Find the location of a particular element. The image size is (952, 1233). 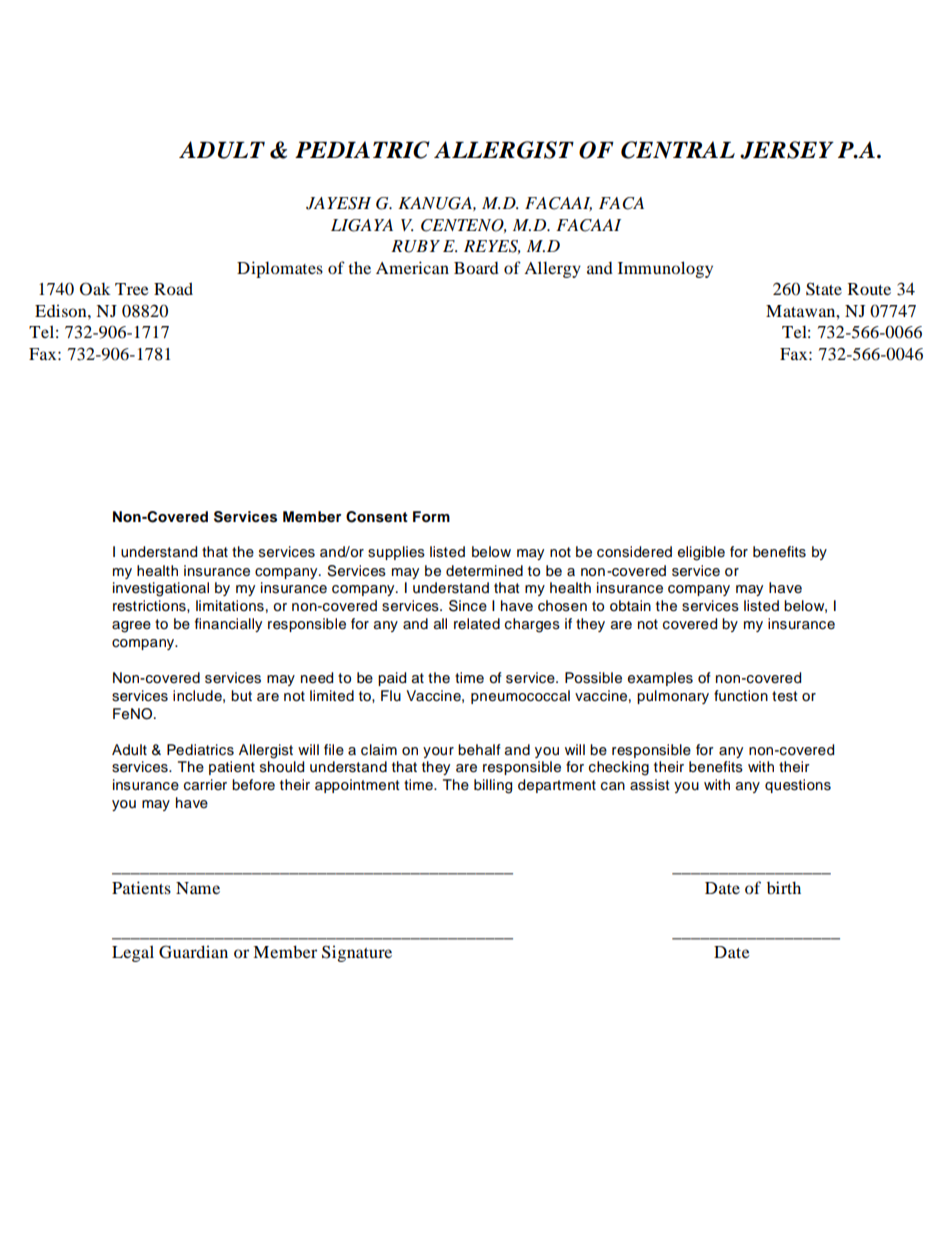

eligible is located at coordinates (701, 553).
